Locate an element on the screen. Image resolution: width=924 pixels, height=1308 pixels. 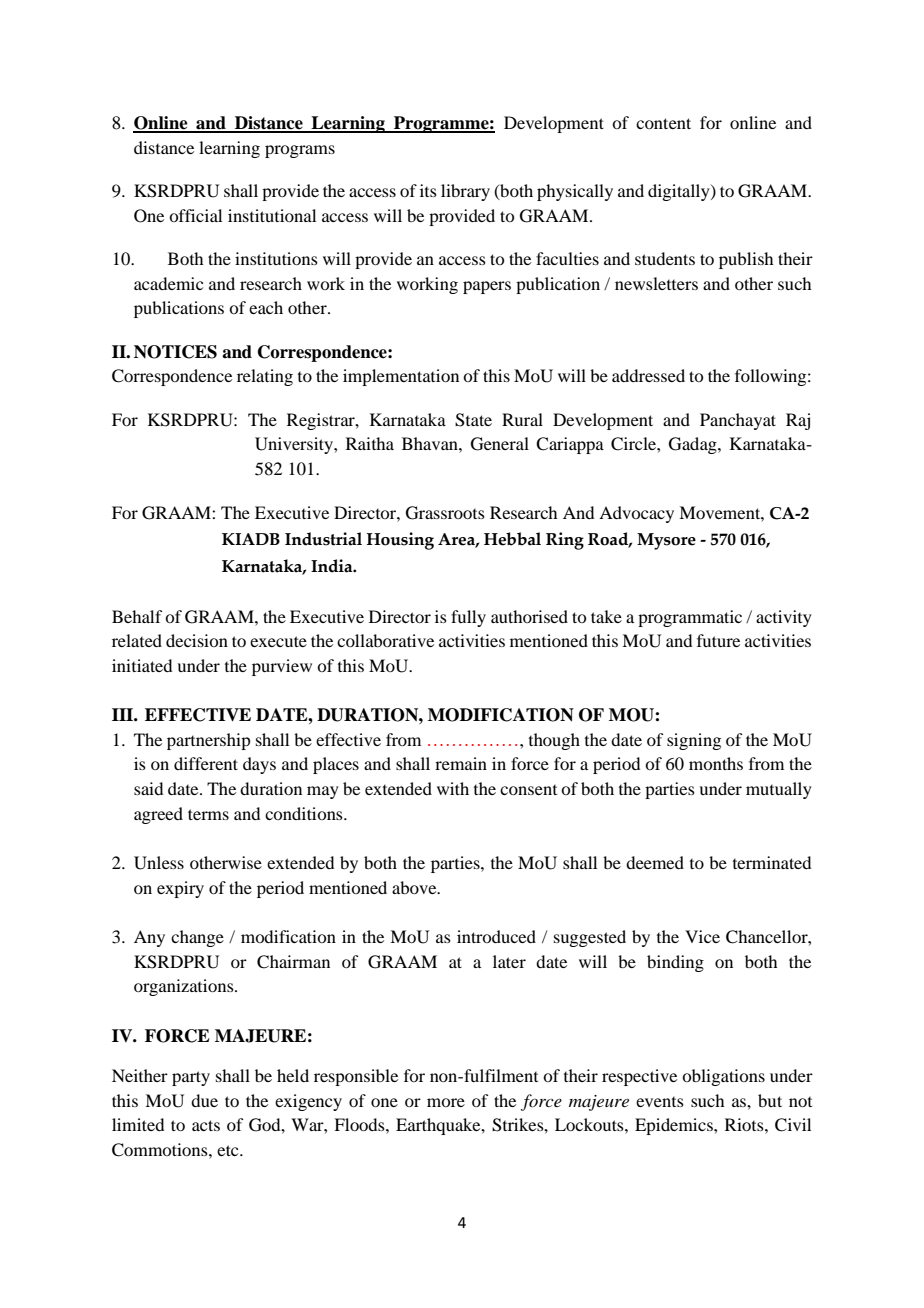
fully is located at coordinates (468, 618).
